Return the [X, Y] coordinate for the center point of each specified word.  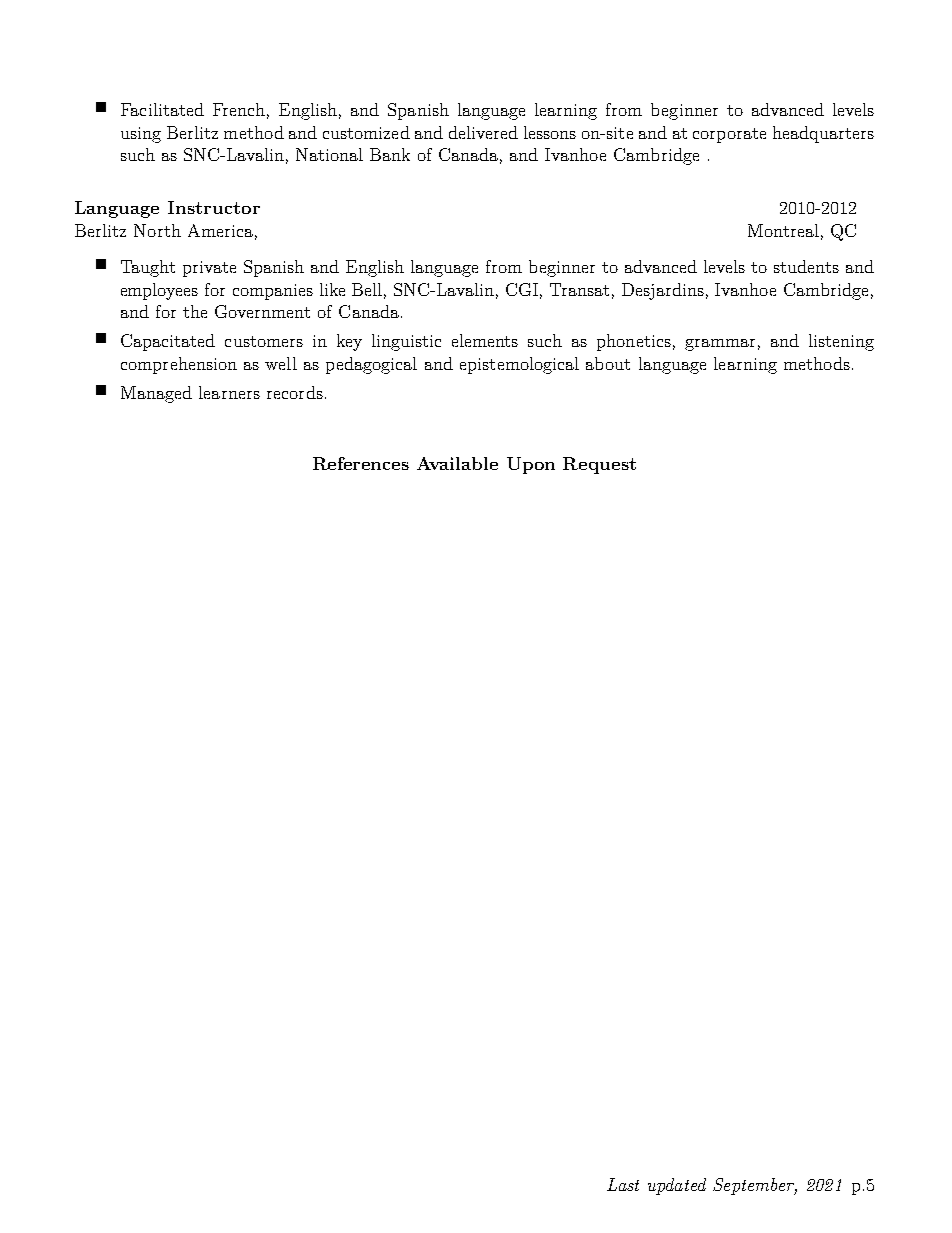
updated [677, 1186]
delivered [483, 132]
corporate [729, 135]
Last [623, 1184]
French [239, 109]
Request [599, 465]
